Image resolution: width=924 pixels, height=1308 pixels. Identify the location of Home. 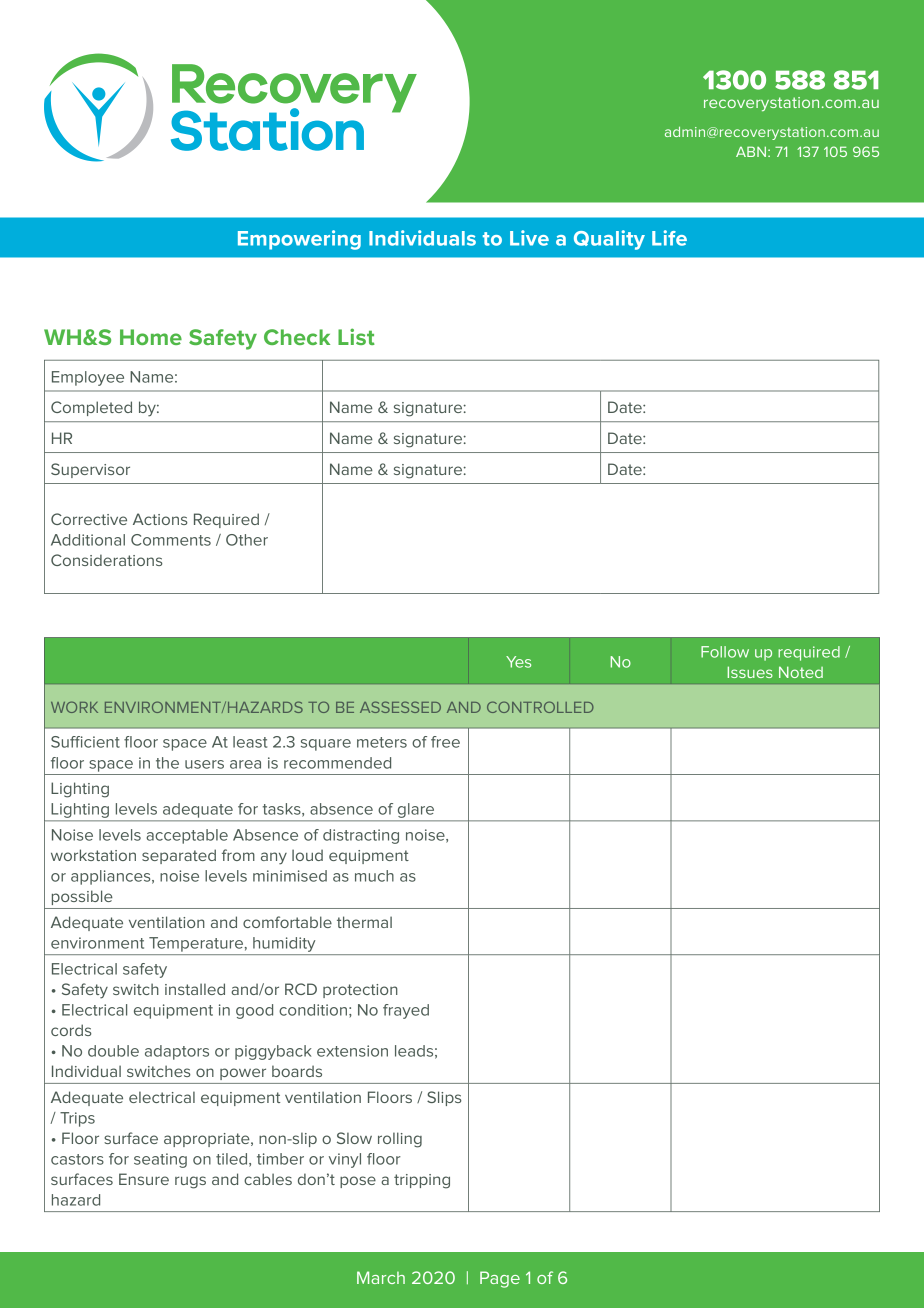
(151, 337).
